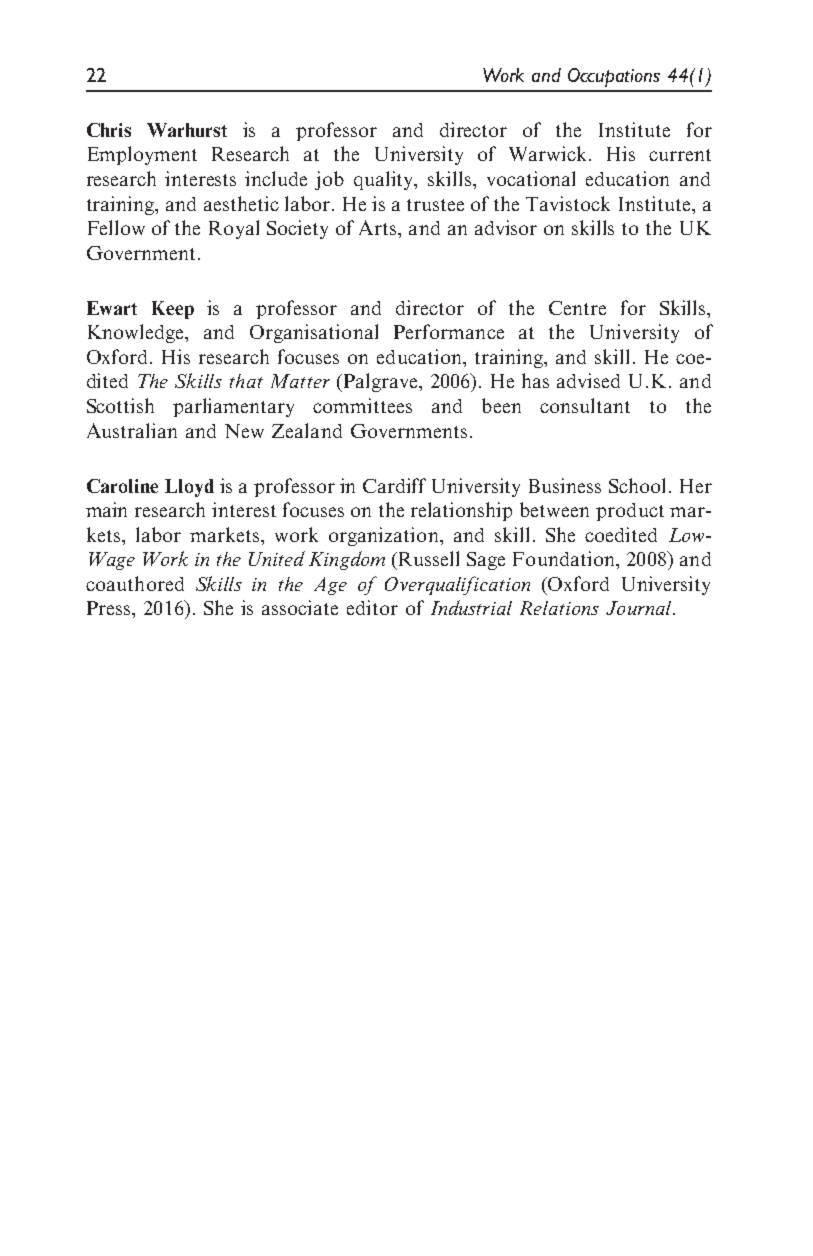  Describe the element at coordinates (449, 331) in the image. I see `Performance` at that location.
